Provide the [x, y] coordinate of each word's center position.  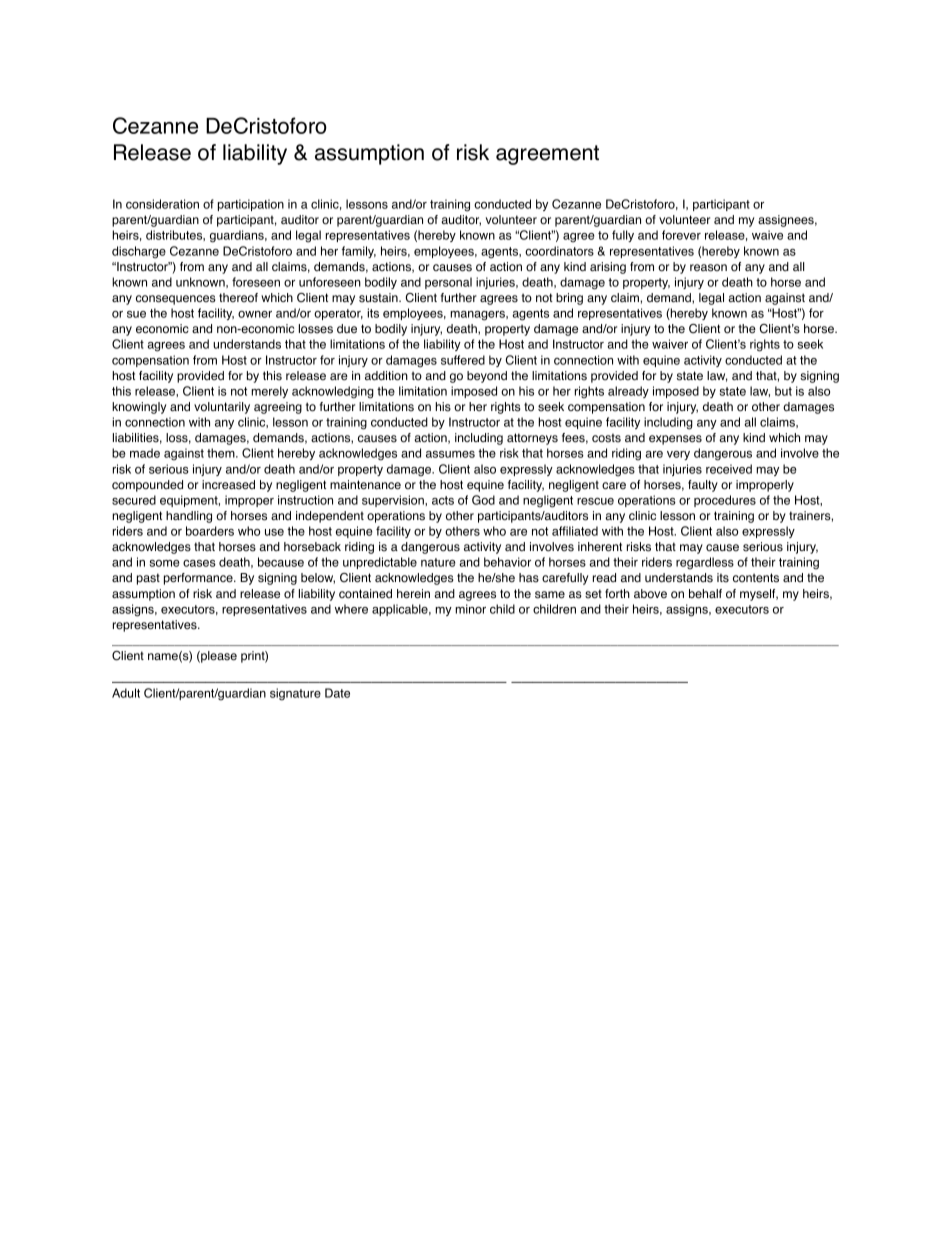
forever [681, 235]
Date [337, 693]
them [222, 453]
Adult [126, 693]
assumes [450, 454]
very [678, 455]
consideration [162, 204]
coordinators [559, 251]
